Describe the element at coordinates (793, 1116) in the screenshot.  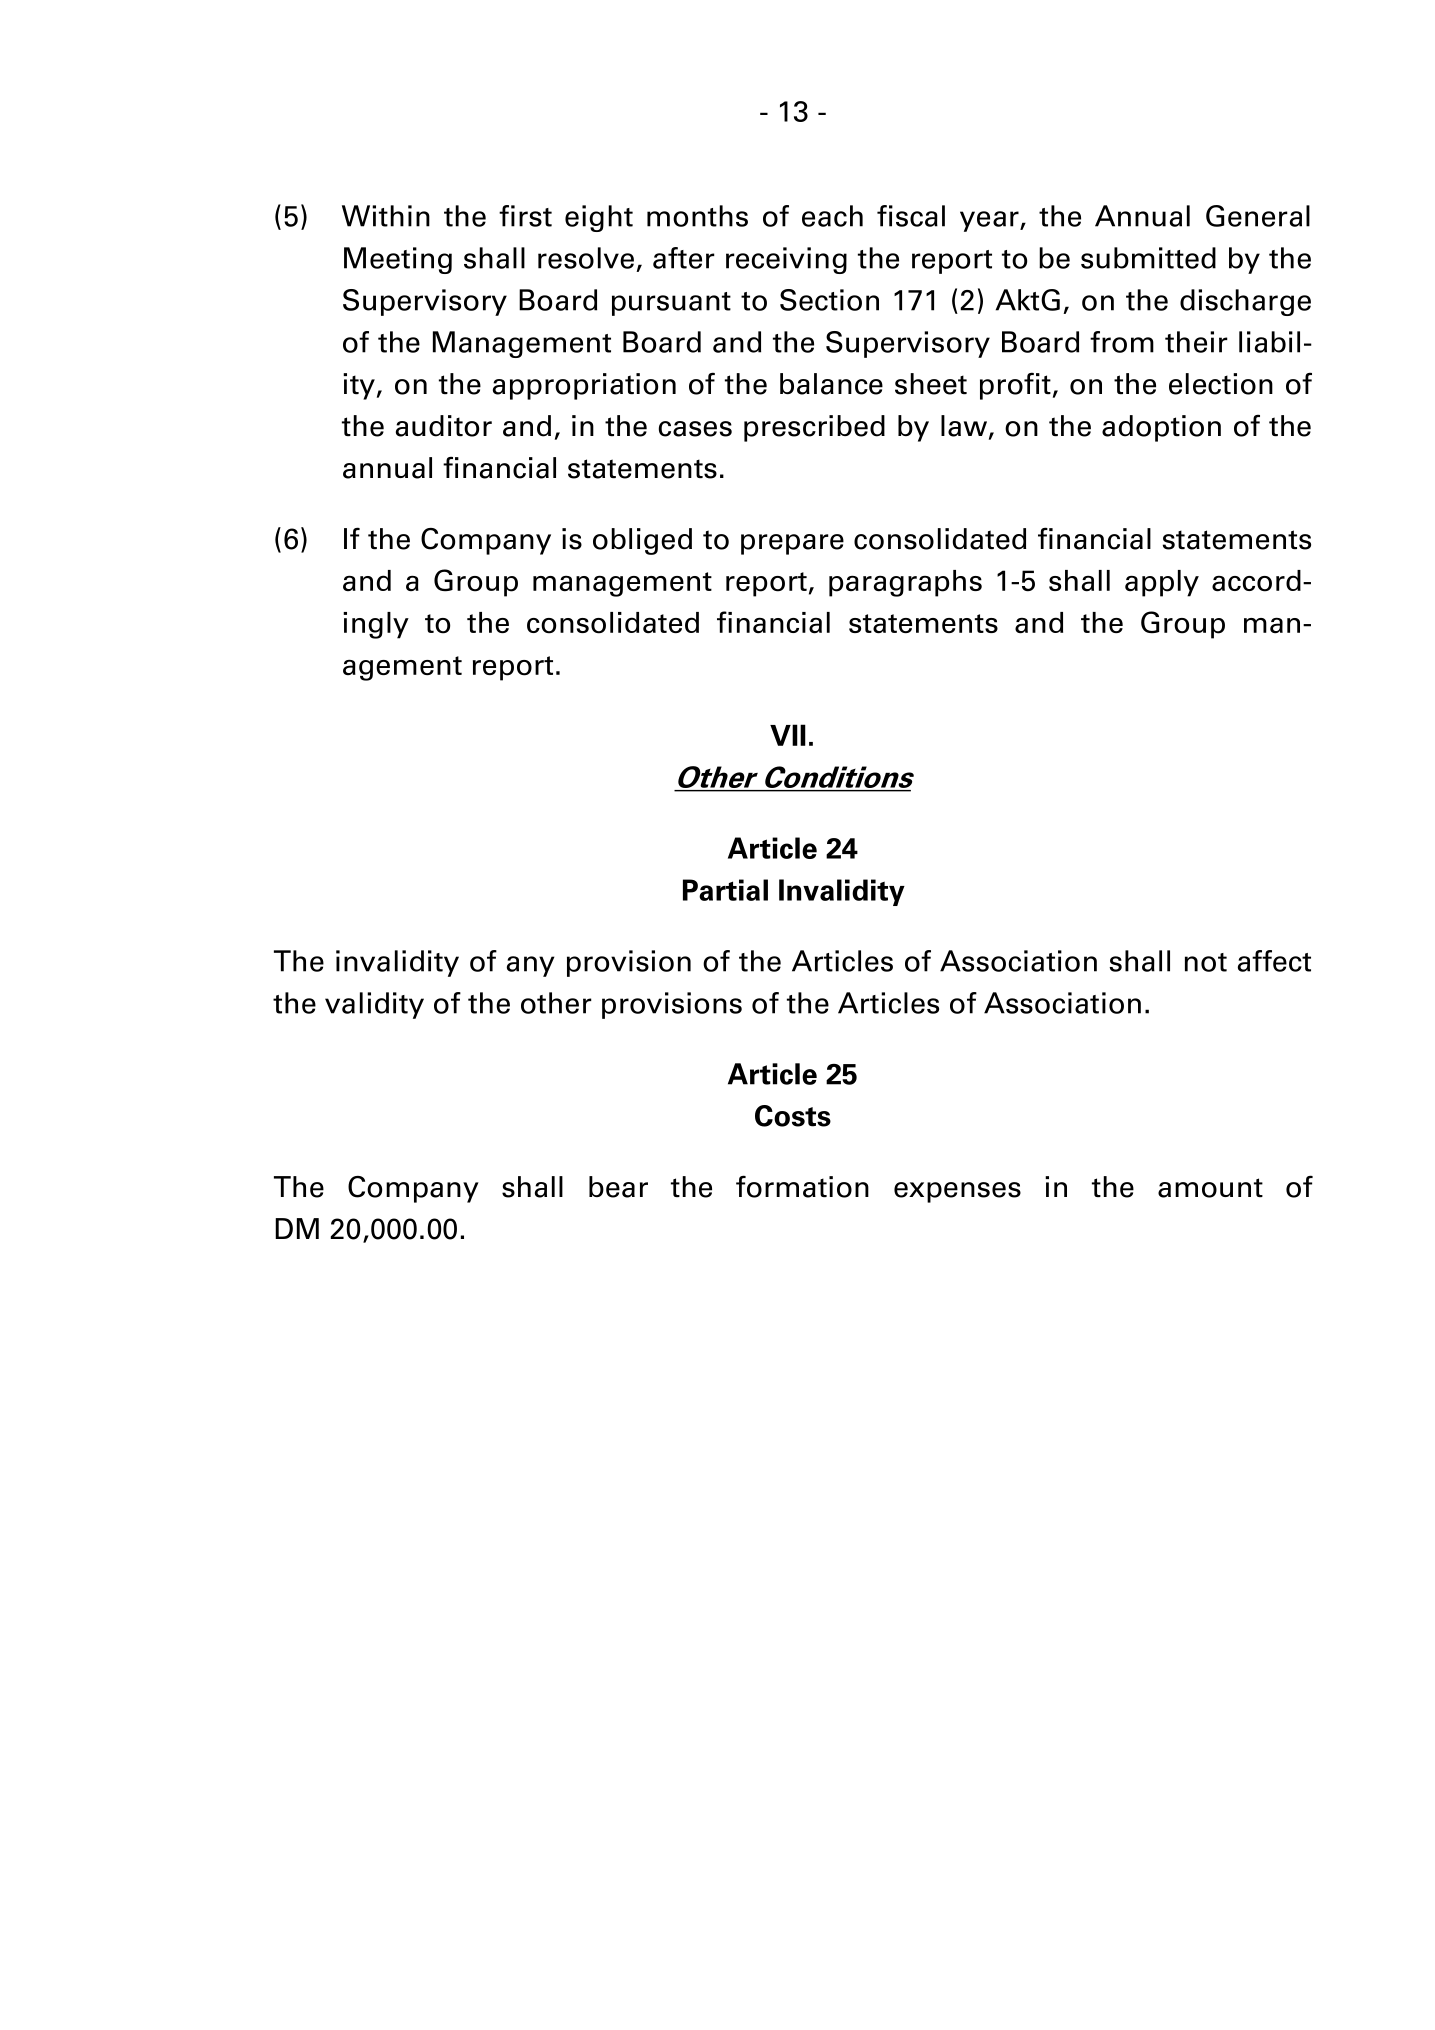
I see `Costs` at that location.
